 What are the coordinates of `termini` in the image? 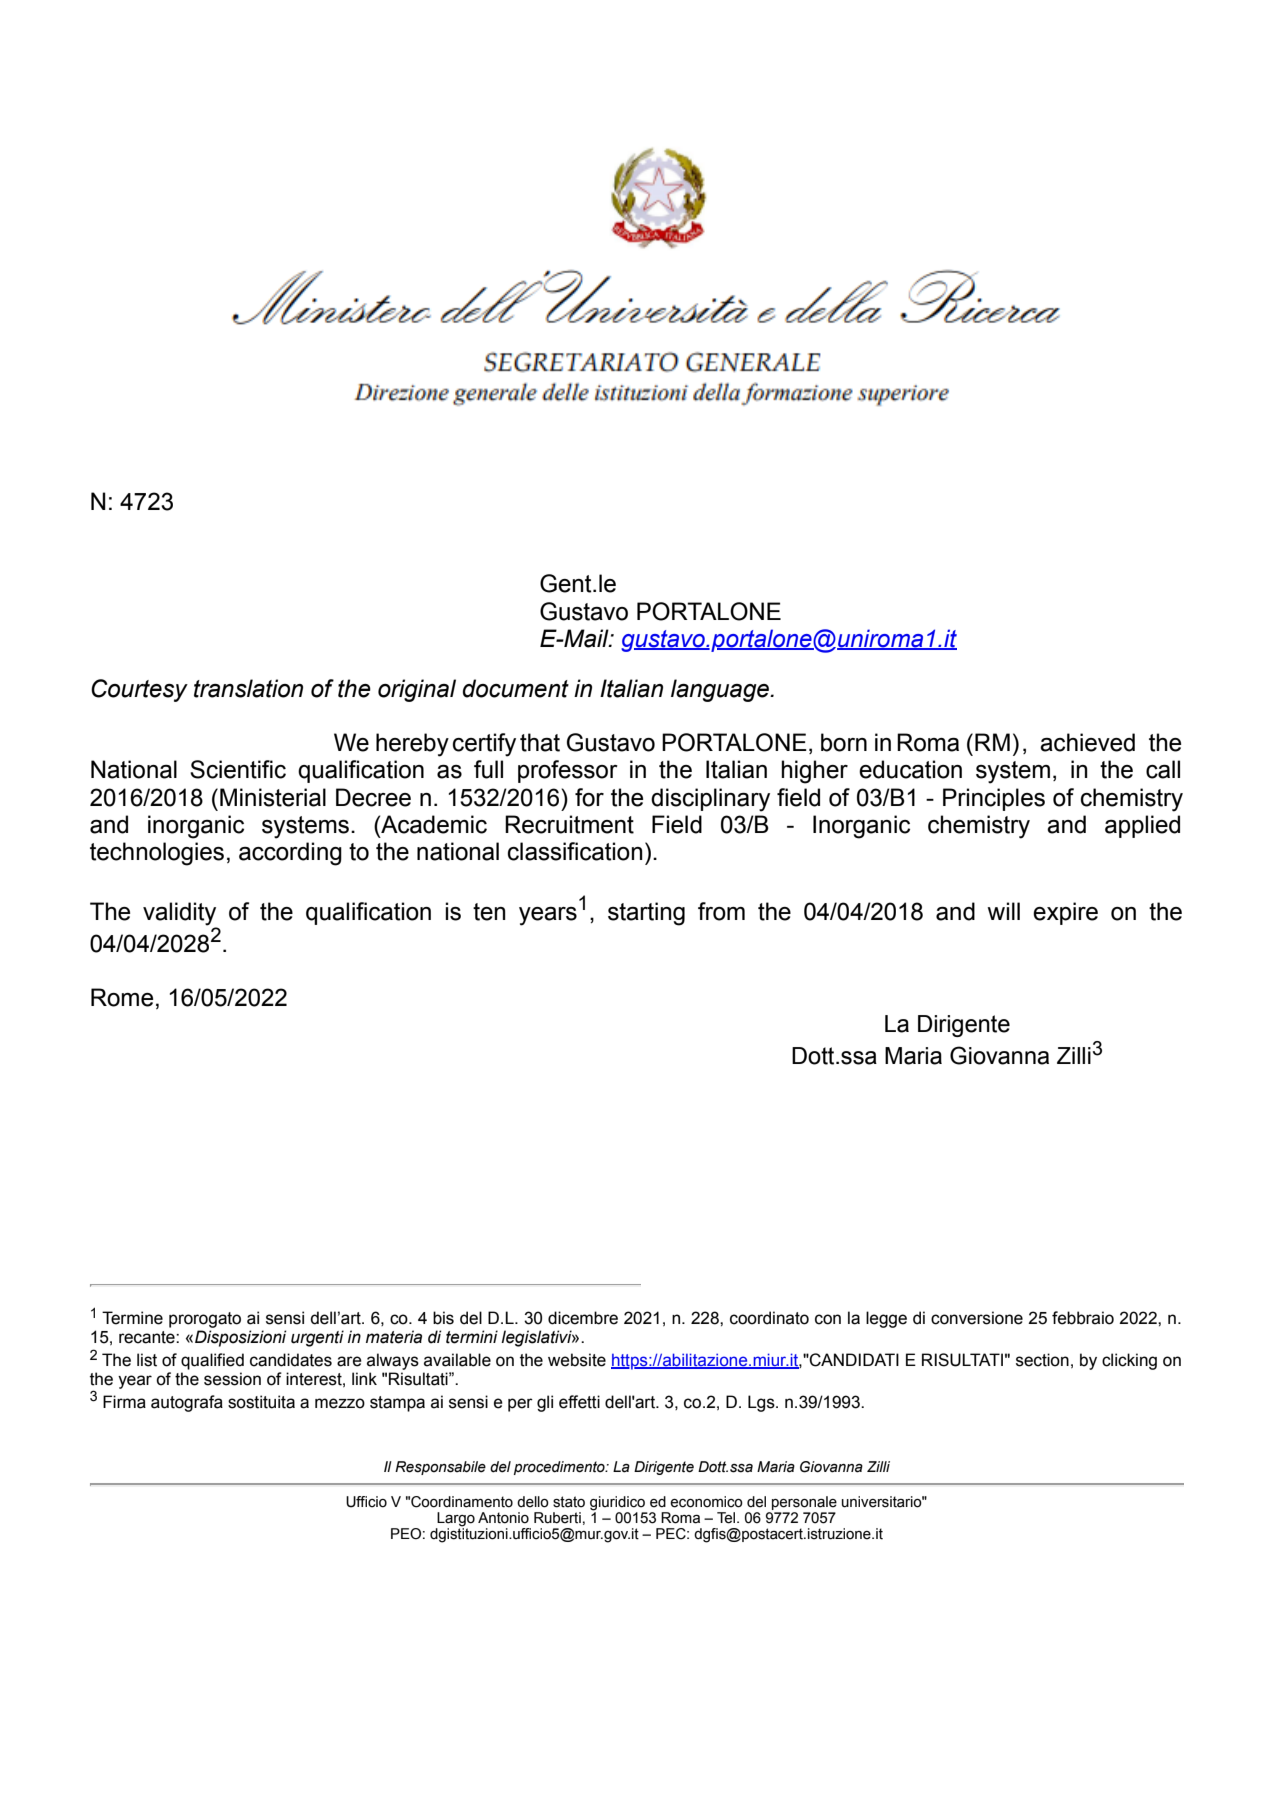 It's located at (472, 1337).
